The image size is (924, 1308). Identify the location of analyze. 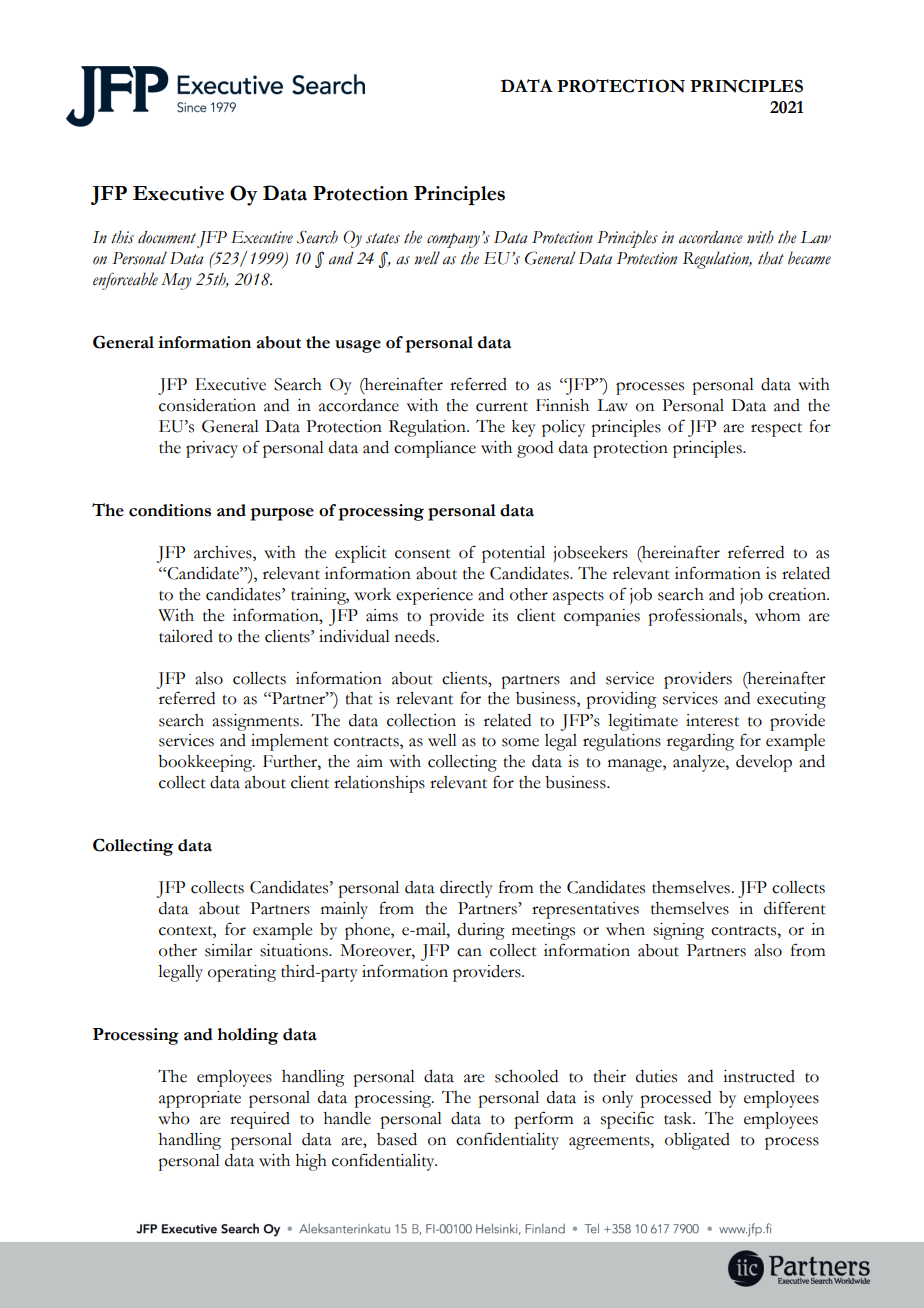
(700, 763).
